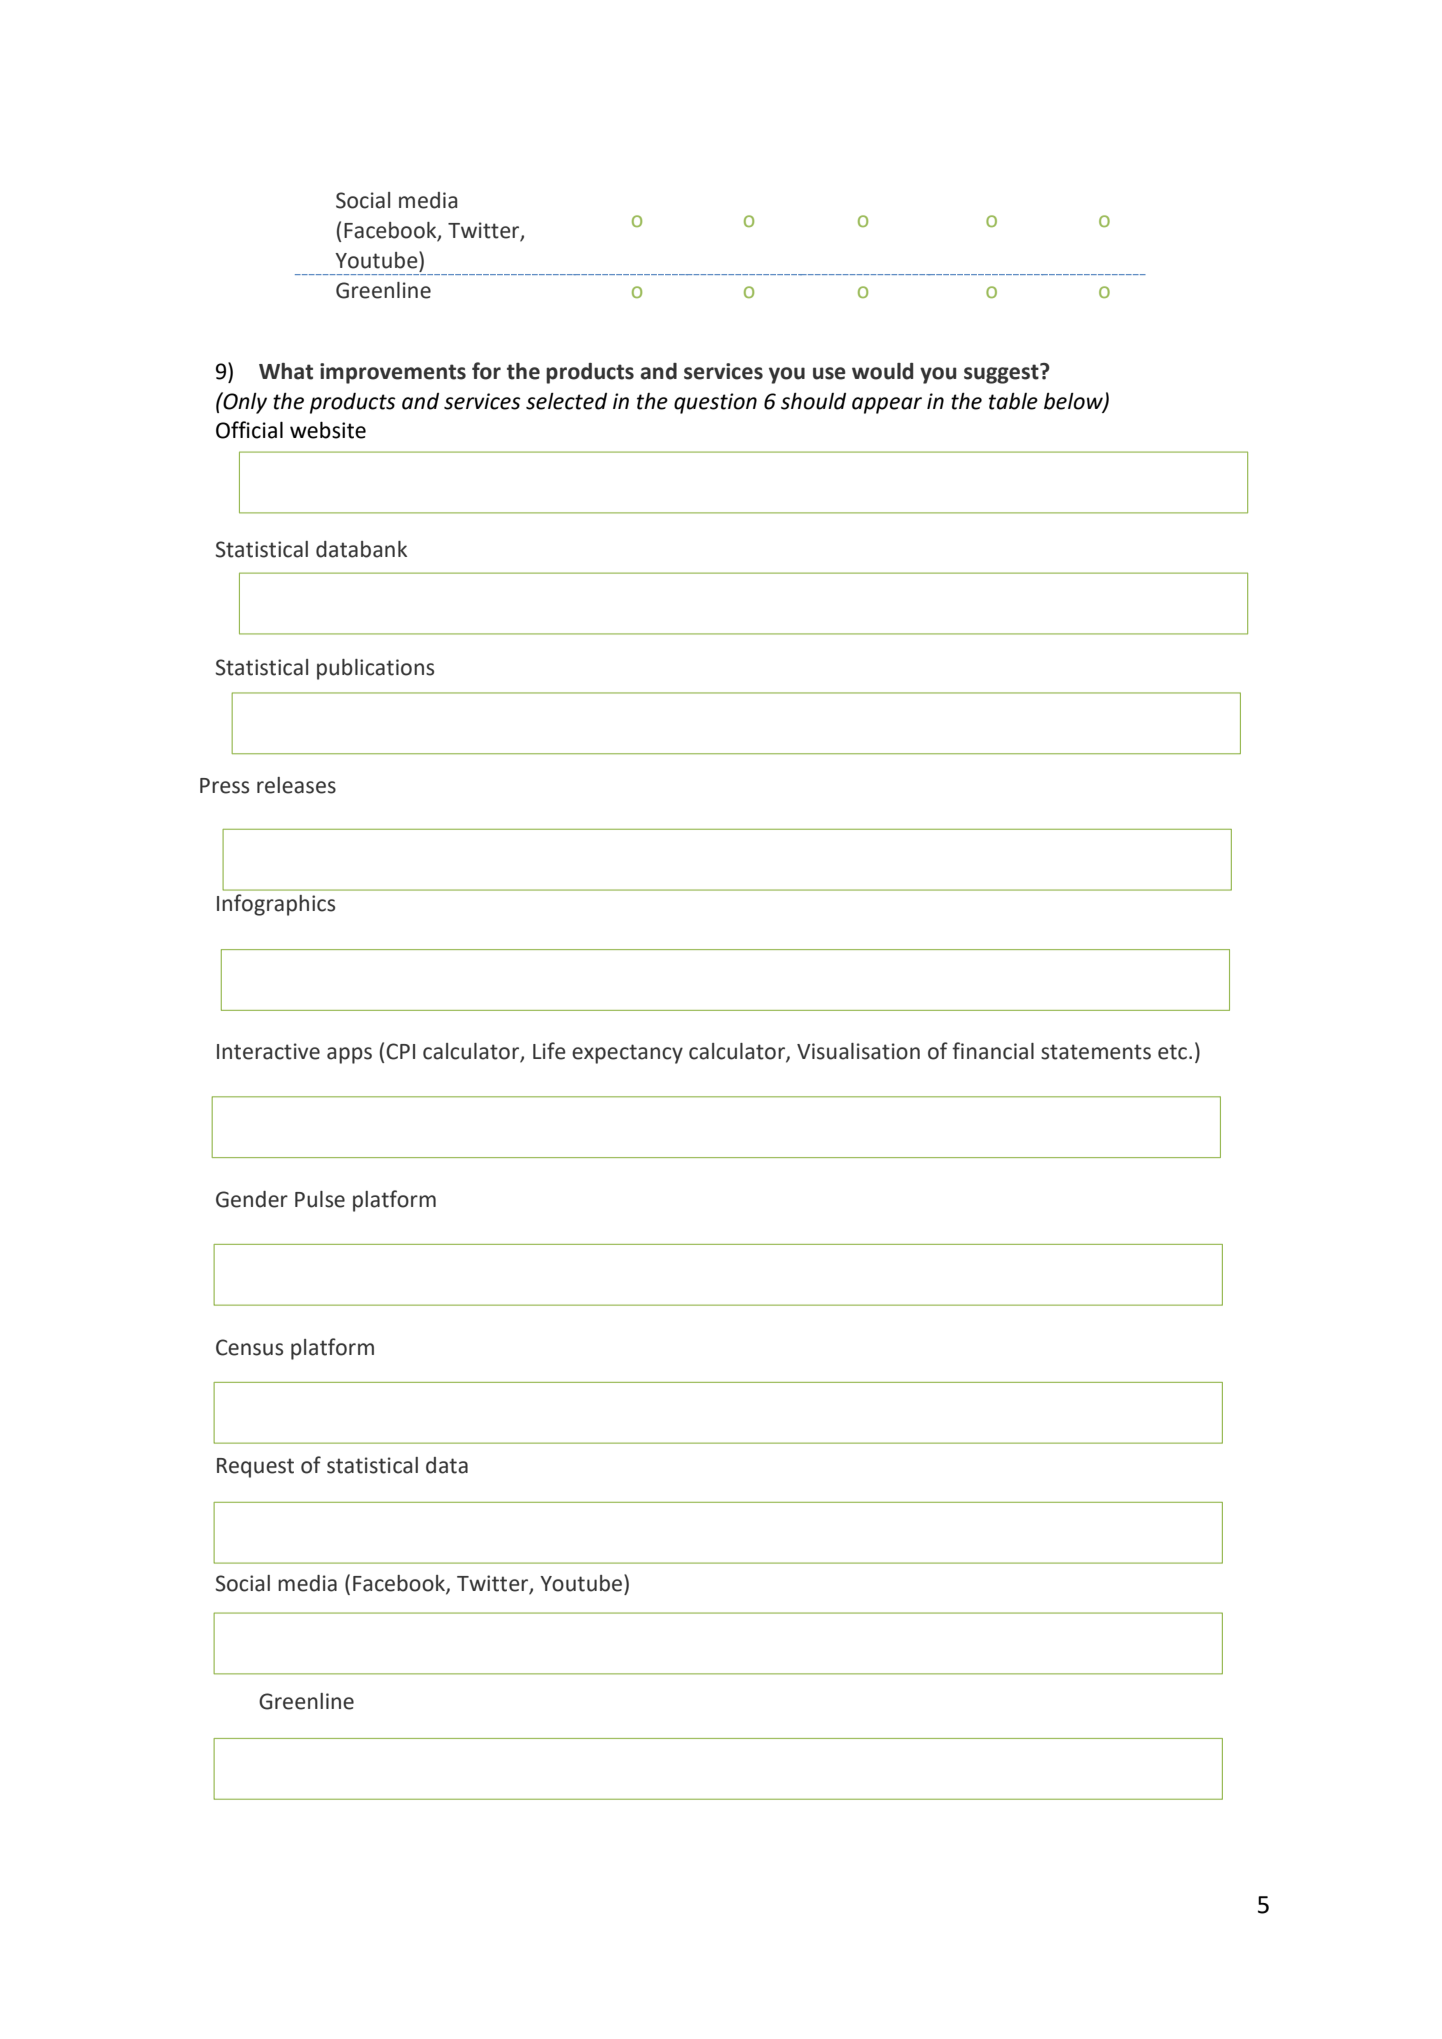  Describe the element at coordinates (627, 1054) in the screenshot. I see `expectancy` at that location.
